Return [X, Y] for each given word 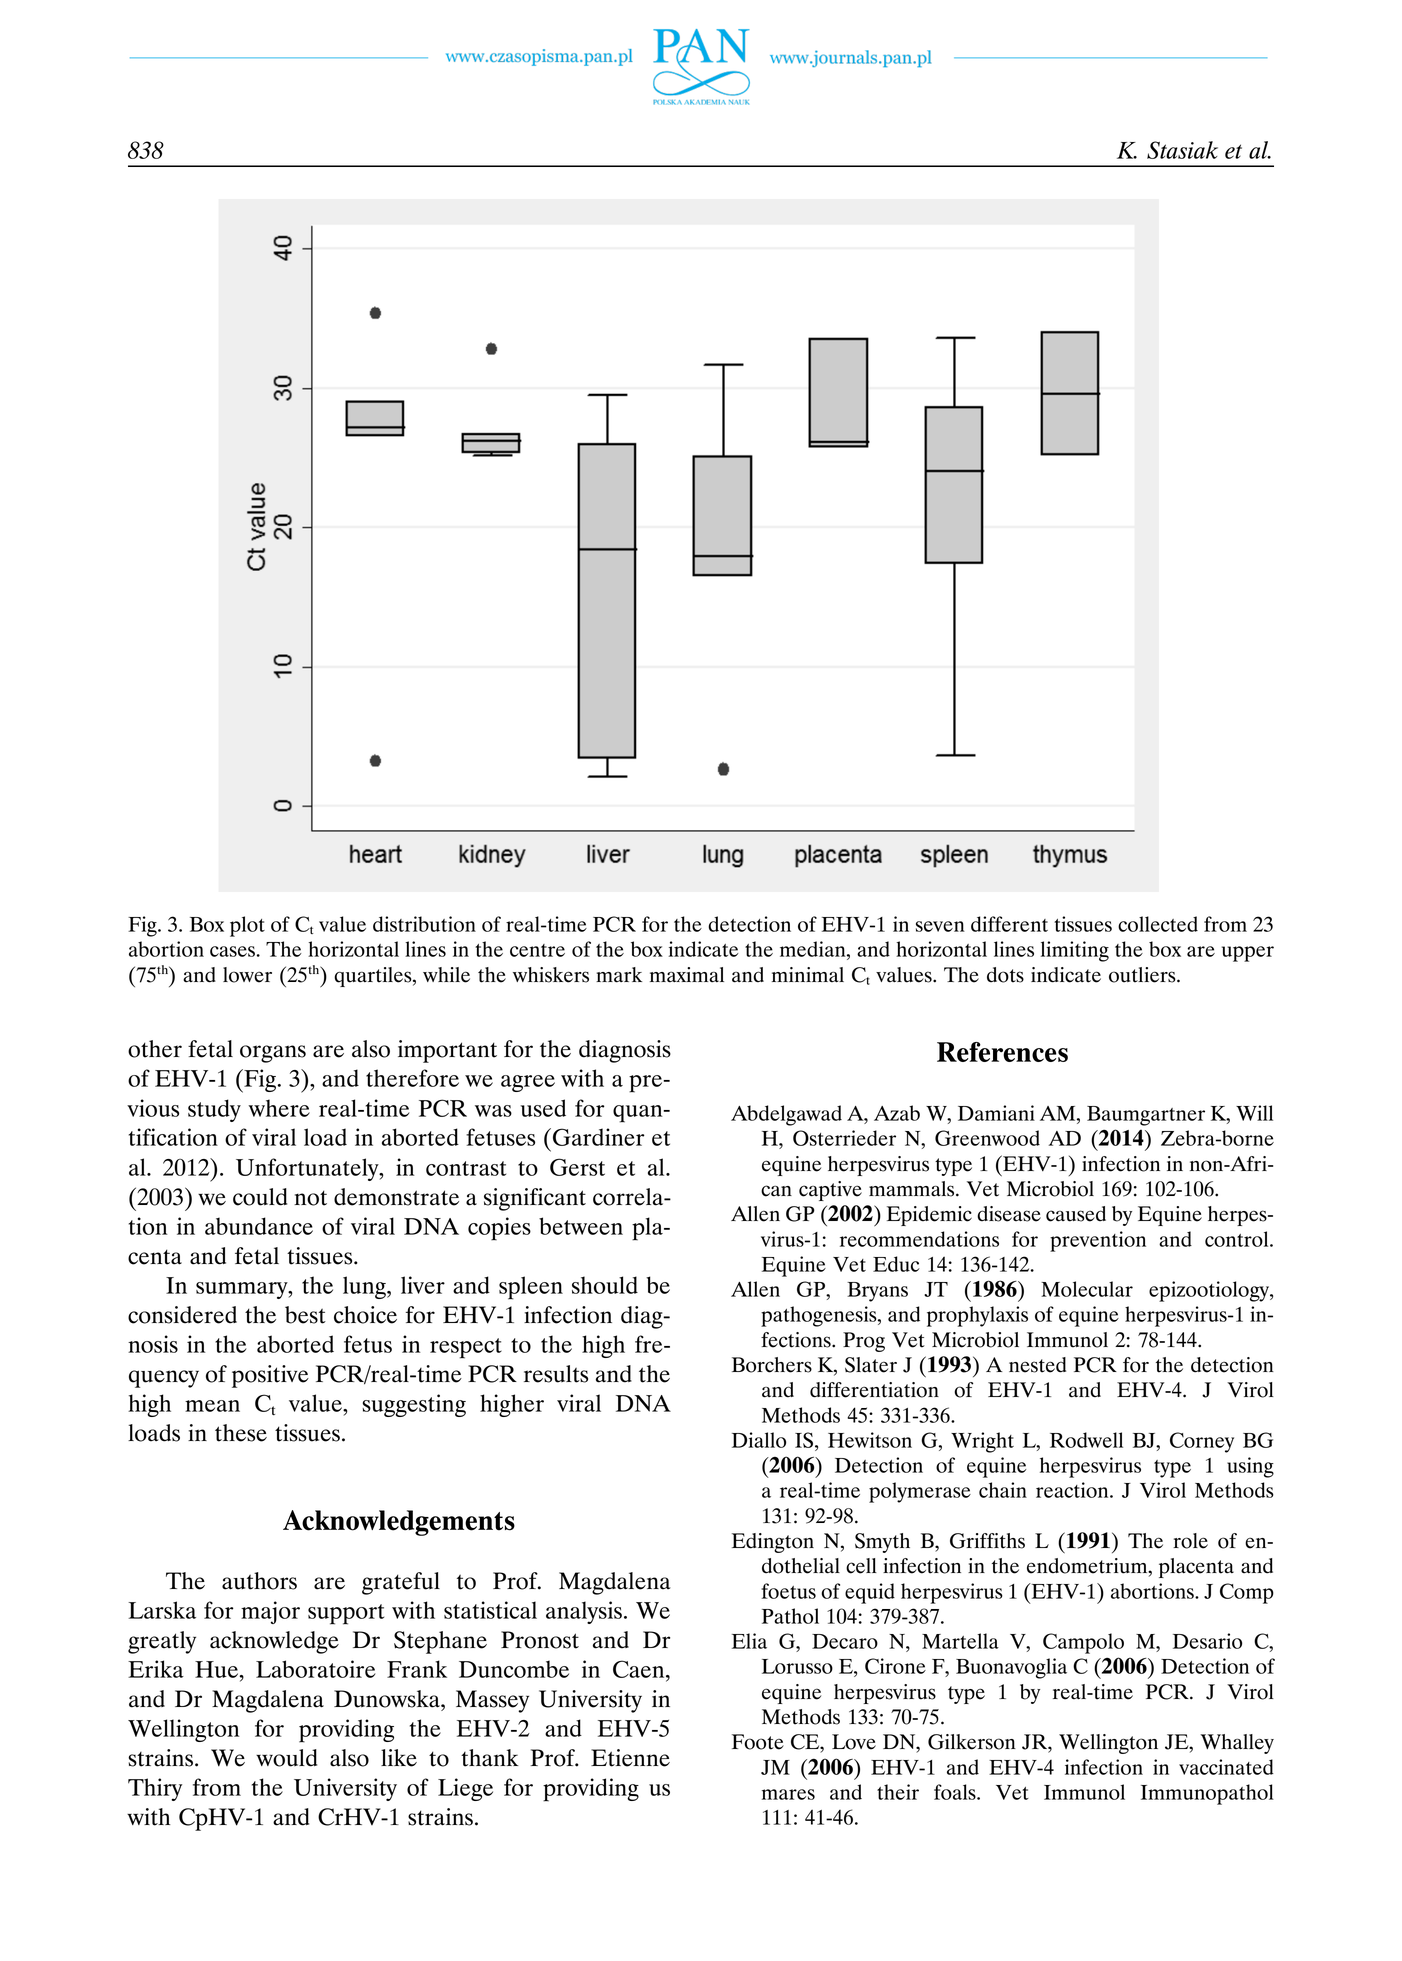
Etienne [630, 1758]
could [260, 1197]
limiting [1075, 951]
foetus [788, 1591]
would [286, 1758]
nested [1037, 1365]
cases [232, 951]
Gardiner [599, 1137]
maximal [687, 975]
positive [270, 1376]
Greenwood [987, 1138]
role [1190, 1541]
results [556, 1374]
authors [259, 1581]
